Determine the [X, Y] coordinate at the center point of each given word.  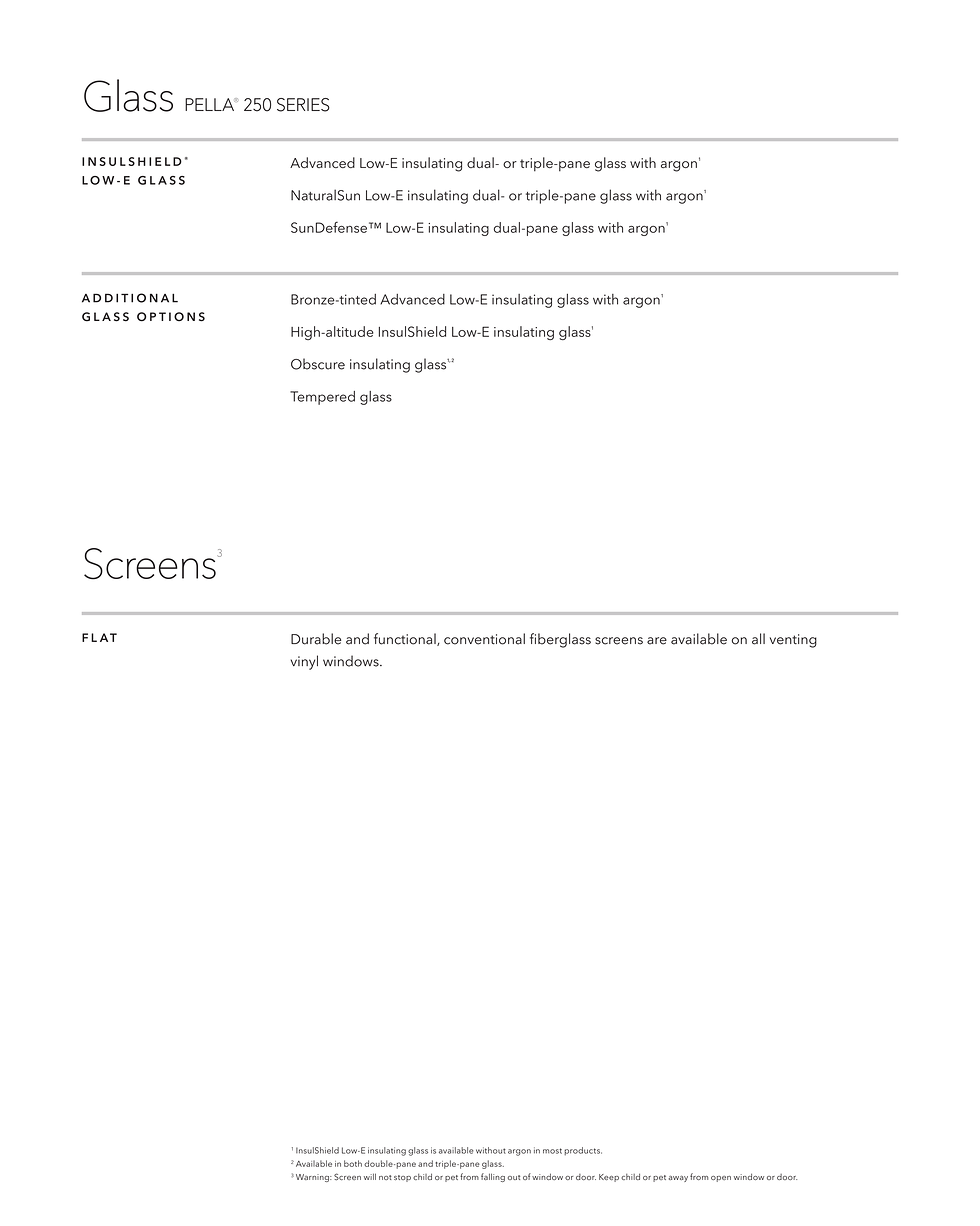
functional [406, 639]
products [583, 1151]
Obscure [318, 364]
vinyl [304, 662]
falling [493, 1177]
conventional [484, 639]
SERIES [303, 105]
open [721, 1179]
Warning [312, 1178]
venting [793, 641]
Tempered [322, 398]
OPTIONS [171, 317]
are [657, 641]
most [552, 1151]
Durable [316, 639]
